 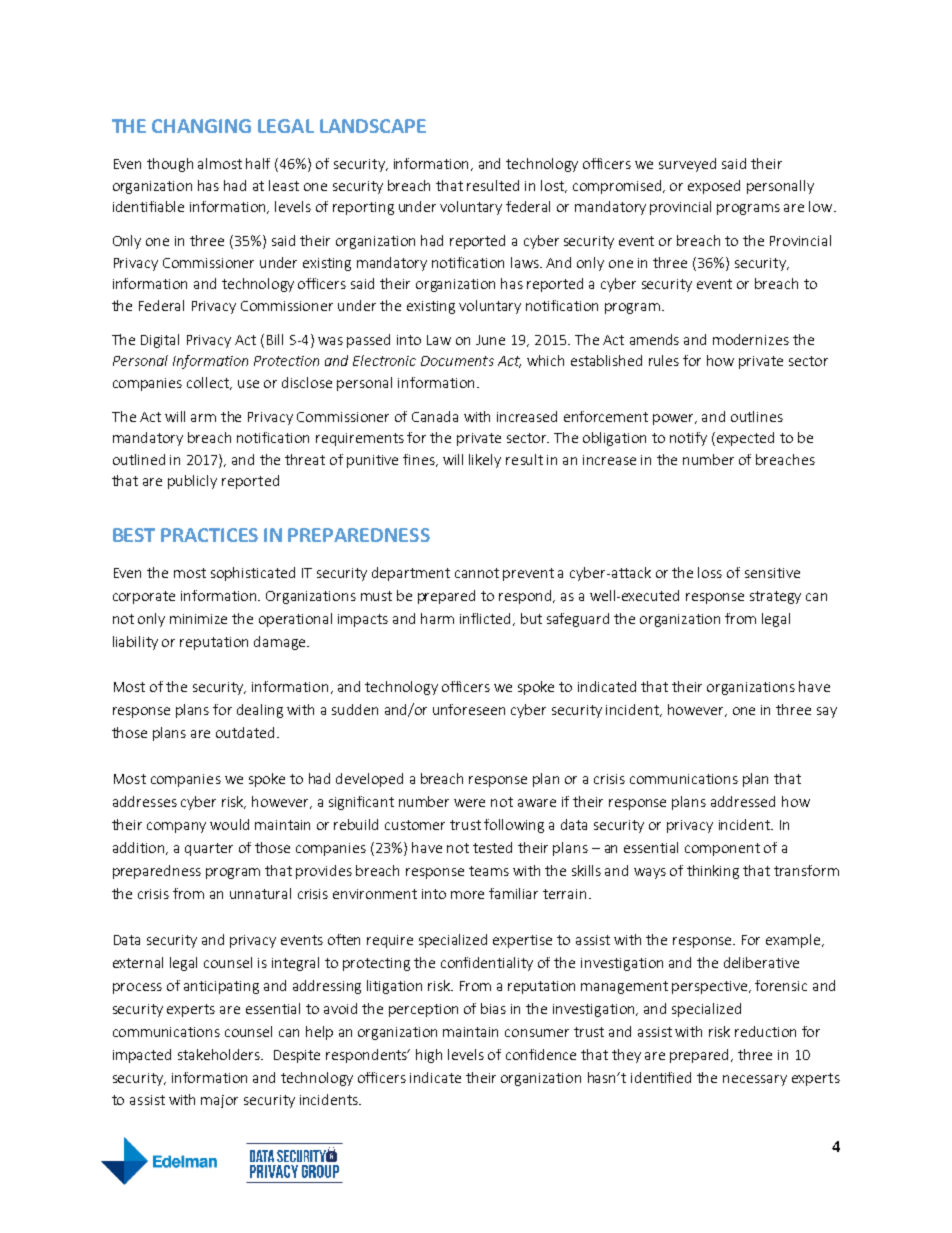 I want to click on expected, so click(x=745, y=439).
